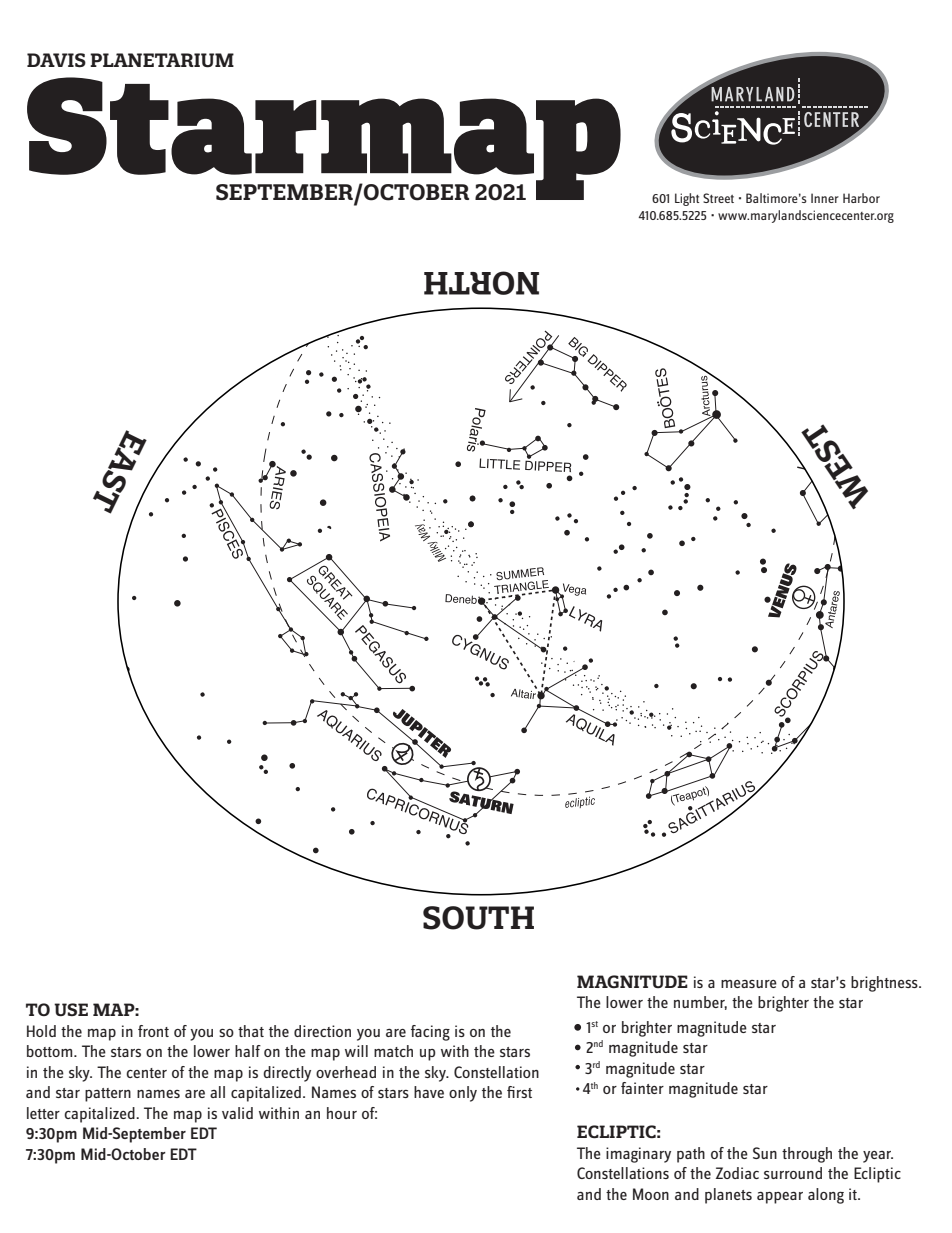  What do you see at coordinates (687, 199) in the screenshot?
I see `Light` at bounding box center [687, 199].
